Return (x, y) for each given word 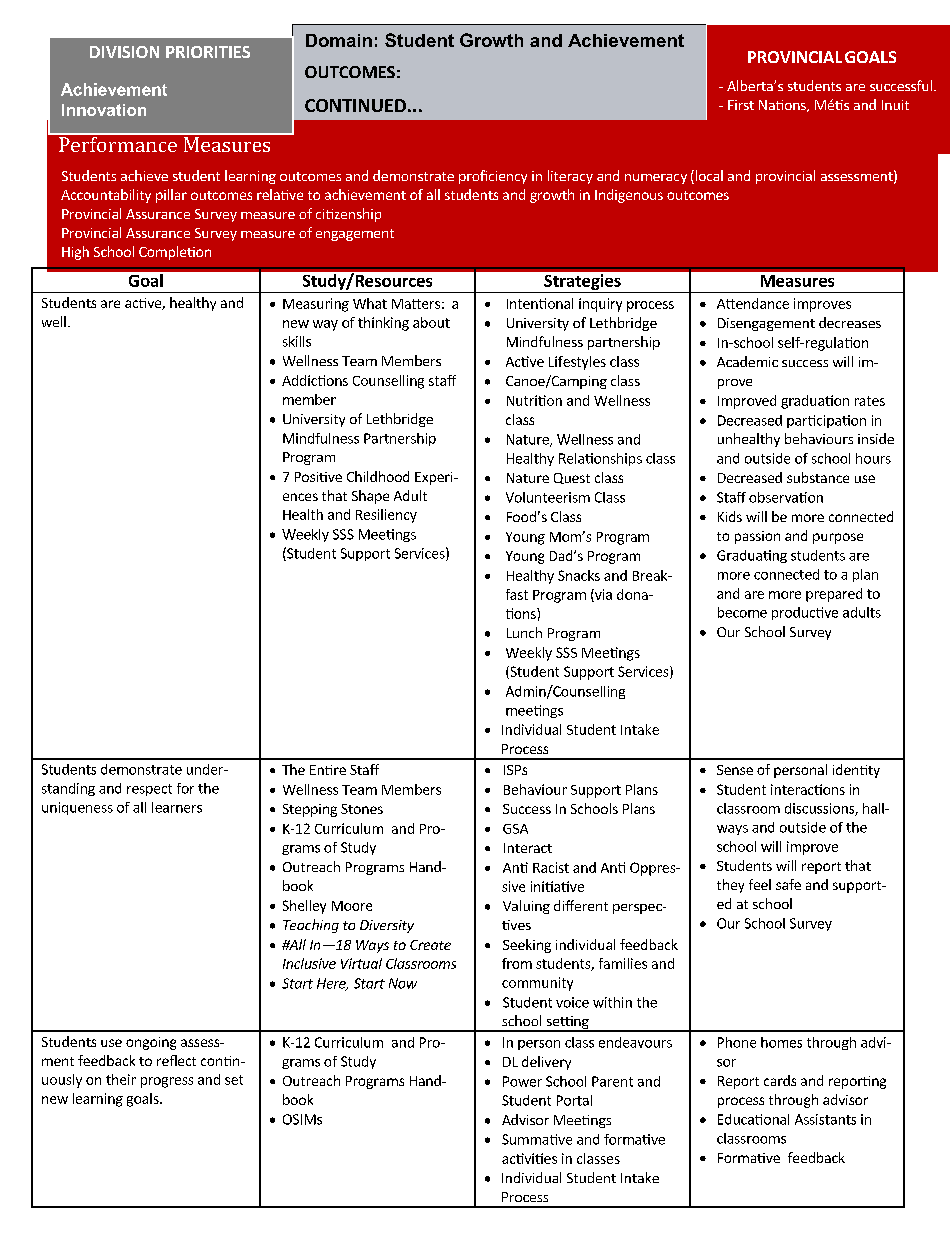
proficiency (493, 177)
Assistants (825, 1119)
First (741, 105)
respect (149, 790)
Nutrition (534, 400)
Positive (318, 477)
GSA (515, 829)
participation (826, 421)
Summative (537, 1139)
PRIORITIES (208, 52)
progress (167, 1082)
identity (856, 771)
